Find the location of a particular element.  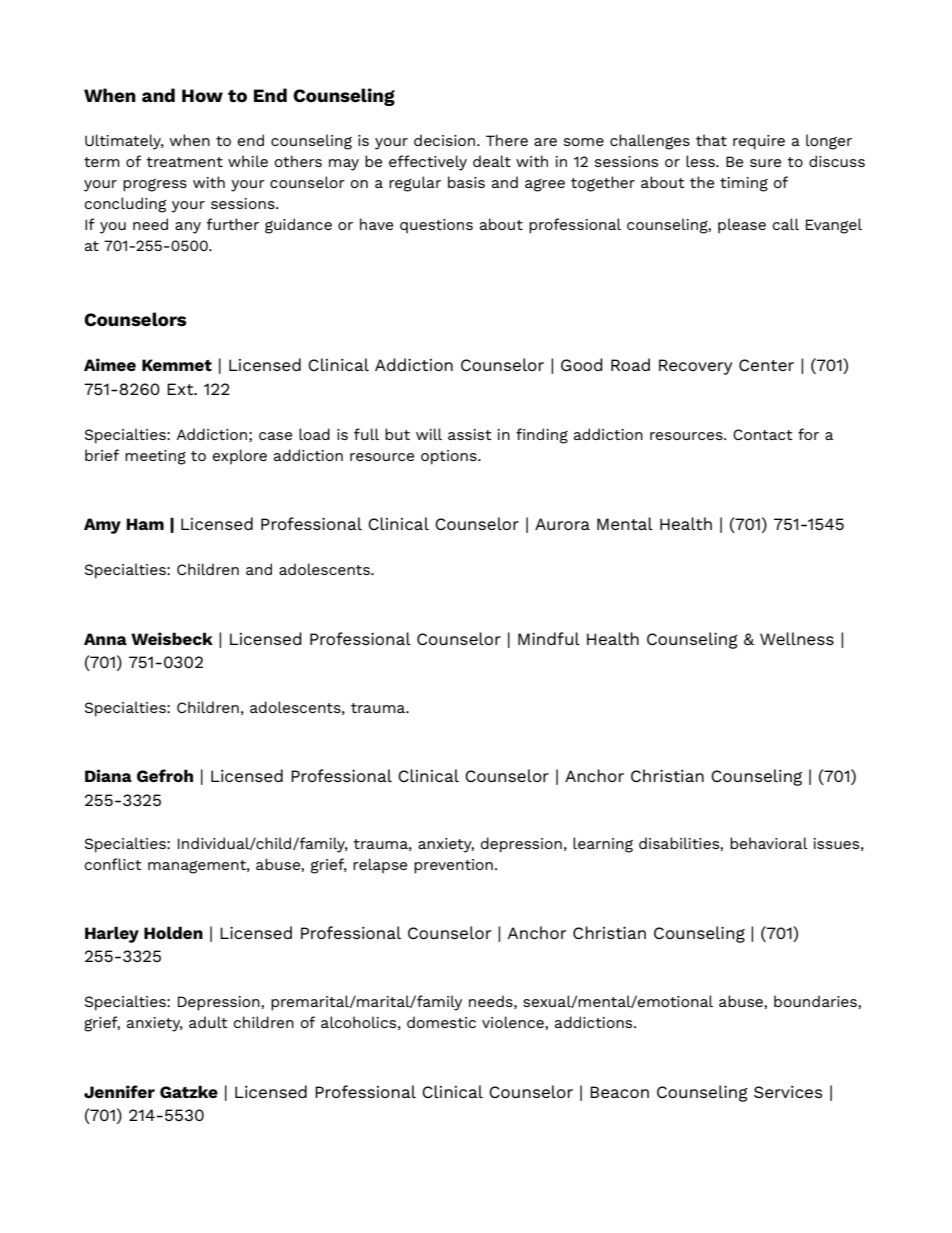

require is located at coordinates (759, 142).
